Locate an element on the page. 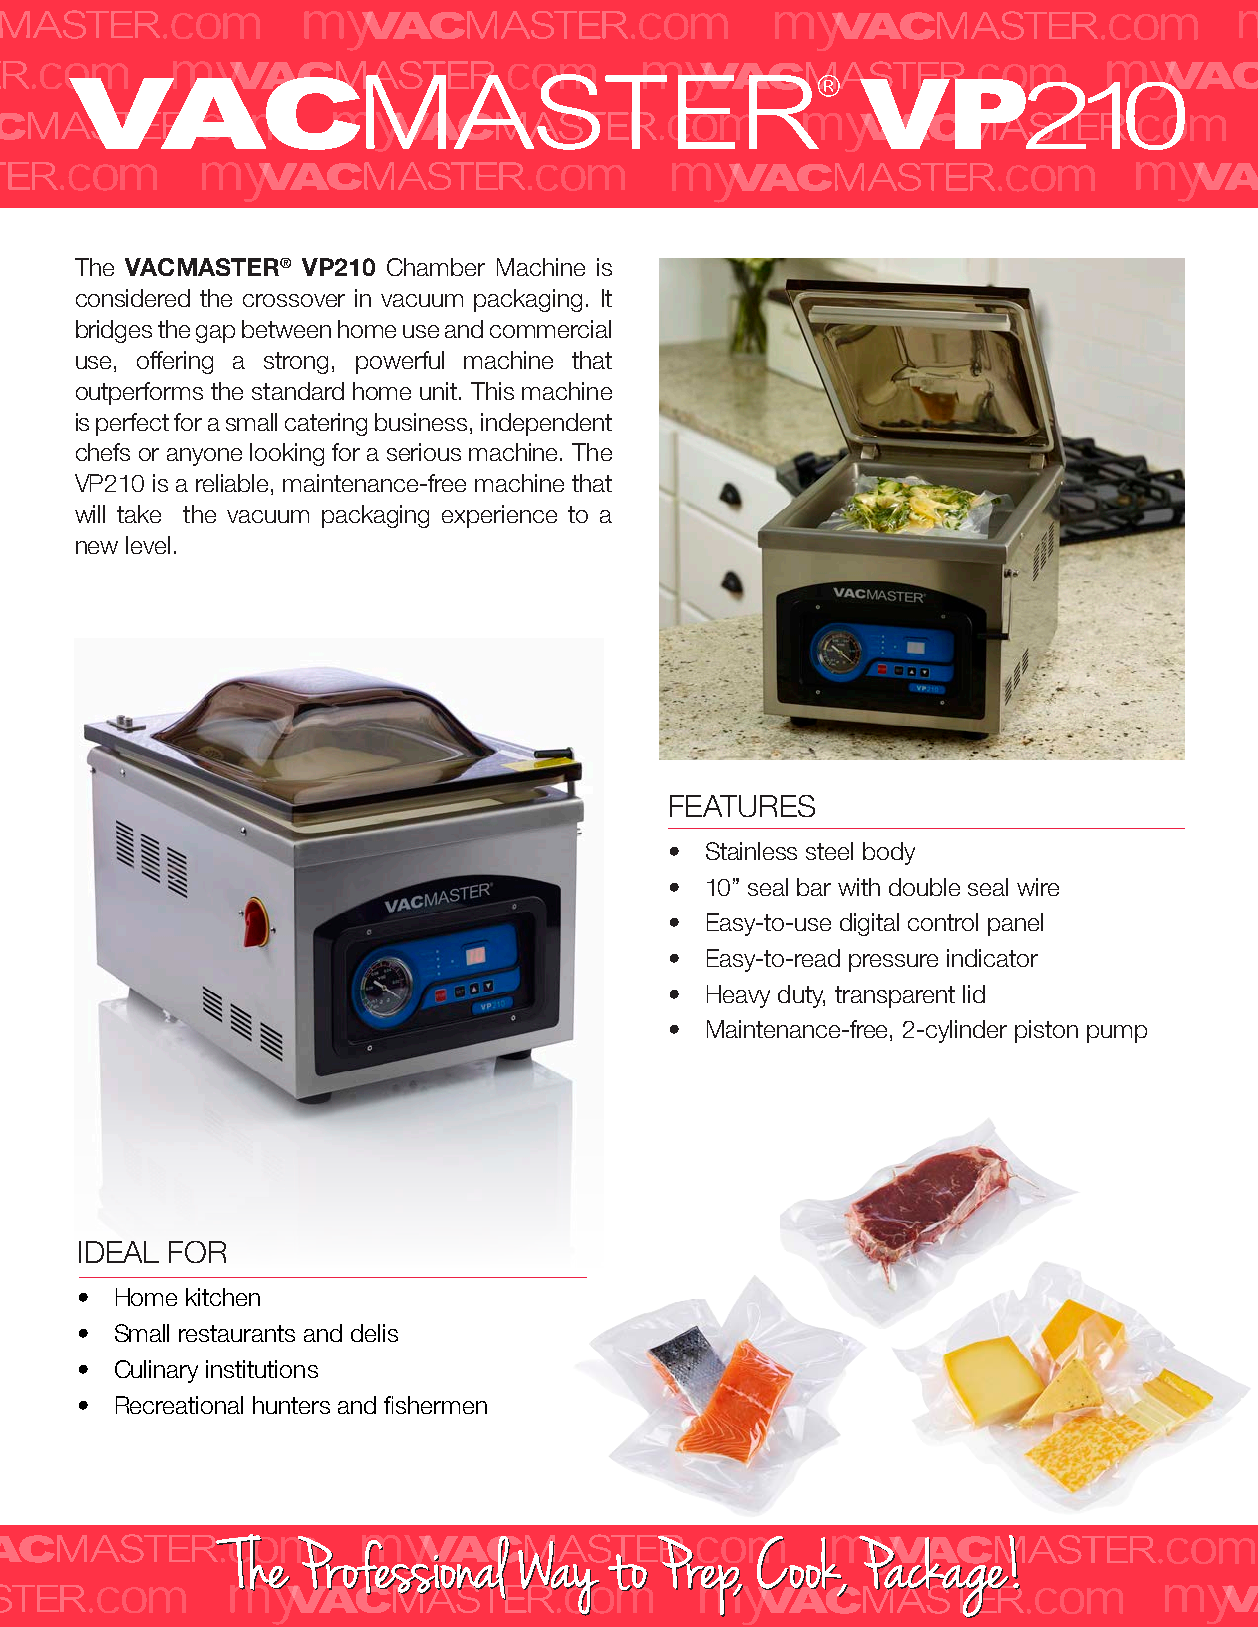 This image has width=1258, height=1627. commercial is located at coordinates (550, 329).
